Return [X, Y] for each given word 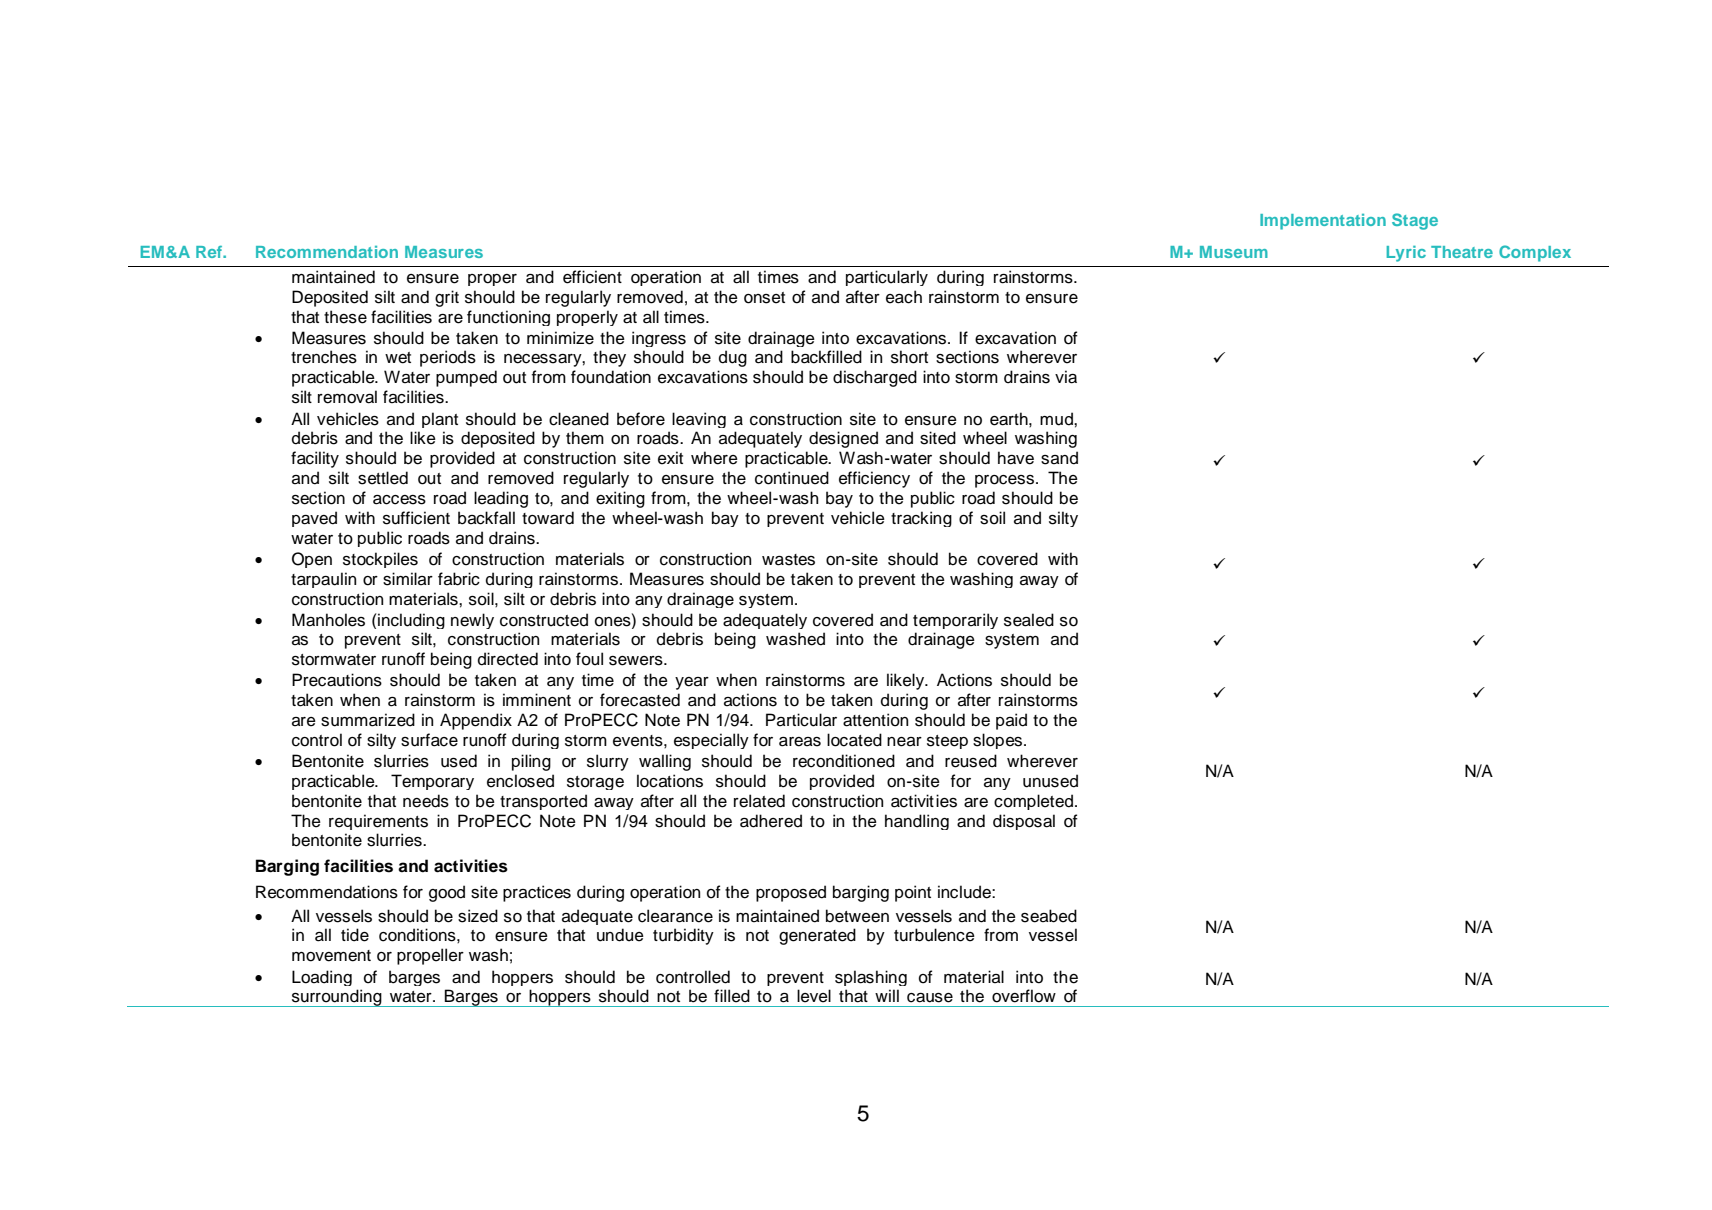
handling [917, 822]
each [904, 297]
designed [843, 439]
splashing [871, 978]
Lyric [1406, 254]
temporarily [955, 621]
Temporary [432, 782]
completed [1035, 802]
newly [472, 621]
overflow [1024, 996]
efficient [592, 277]
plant [440, 420]
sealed [1029, 620]
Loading [322, 978]
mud [1057, 419]
